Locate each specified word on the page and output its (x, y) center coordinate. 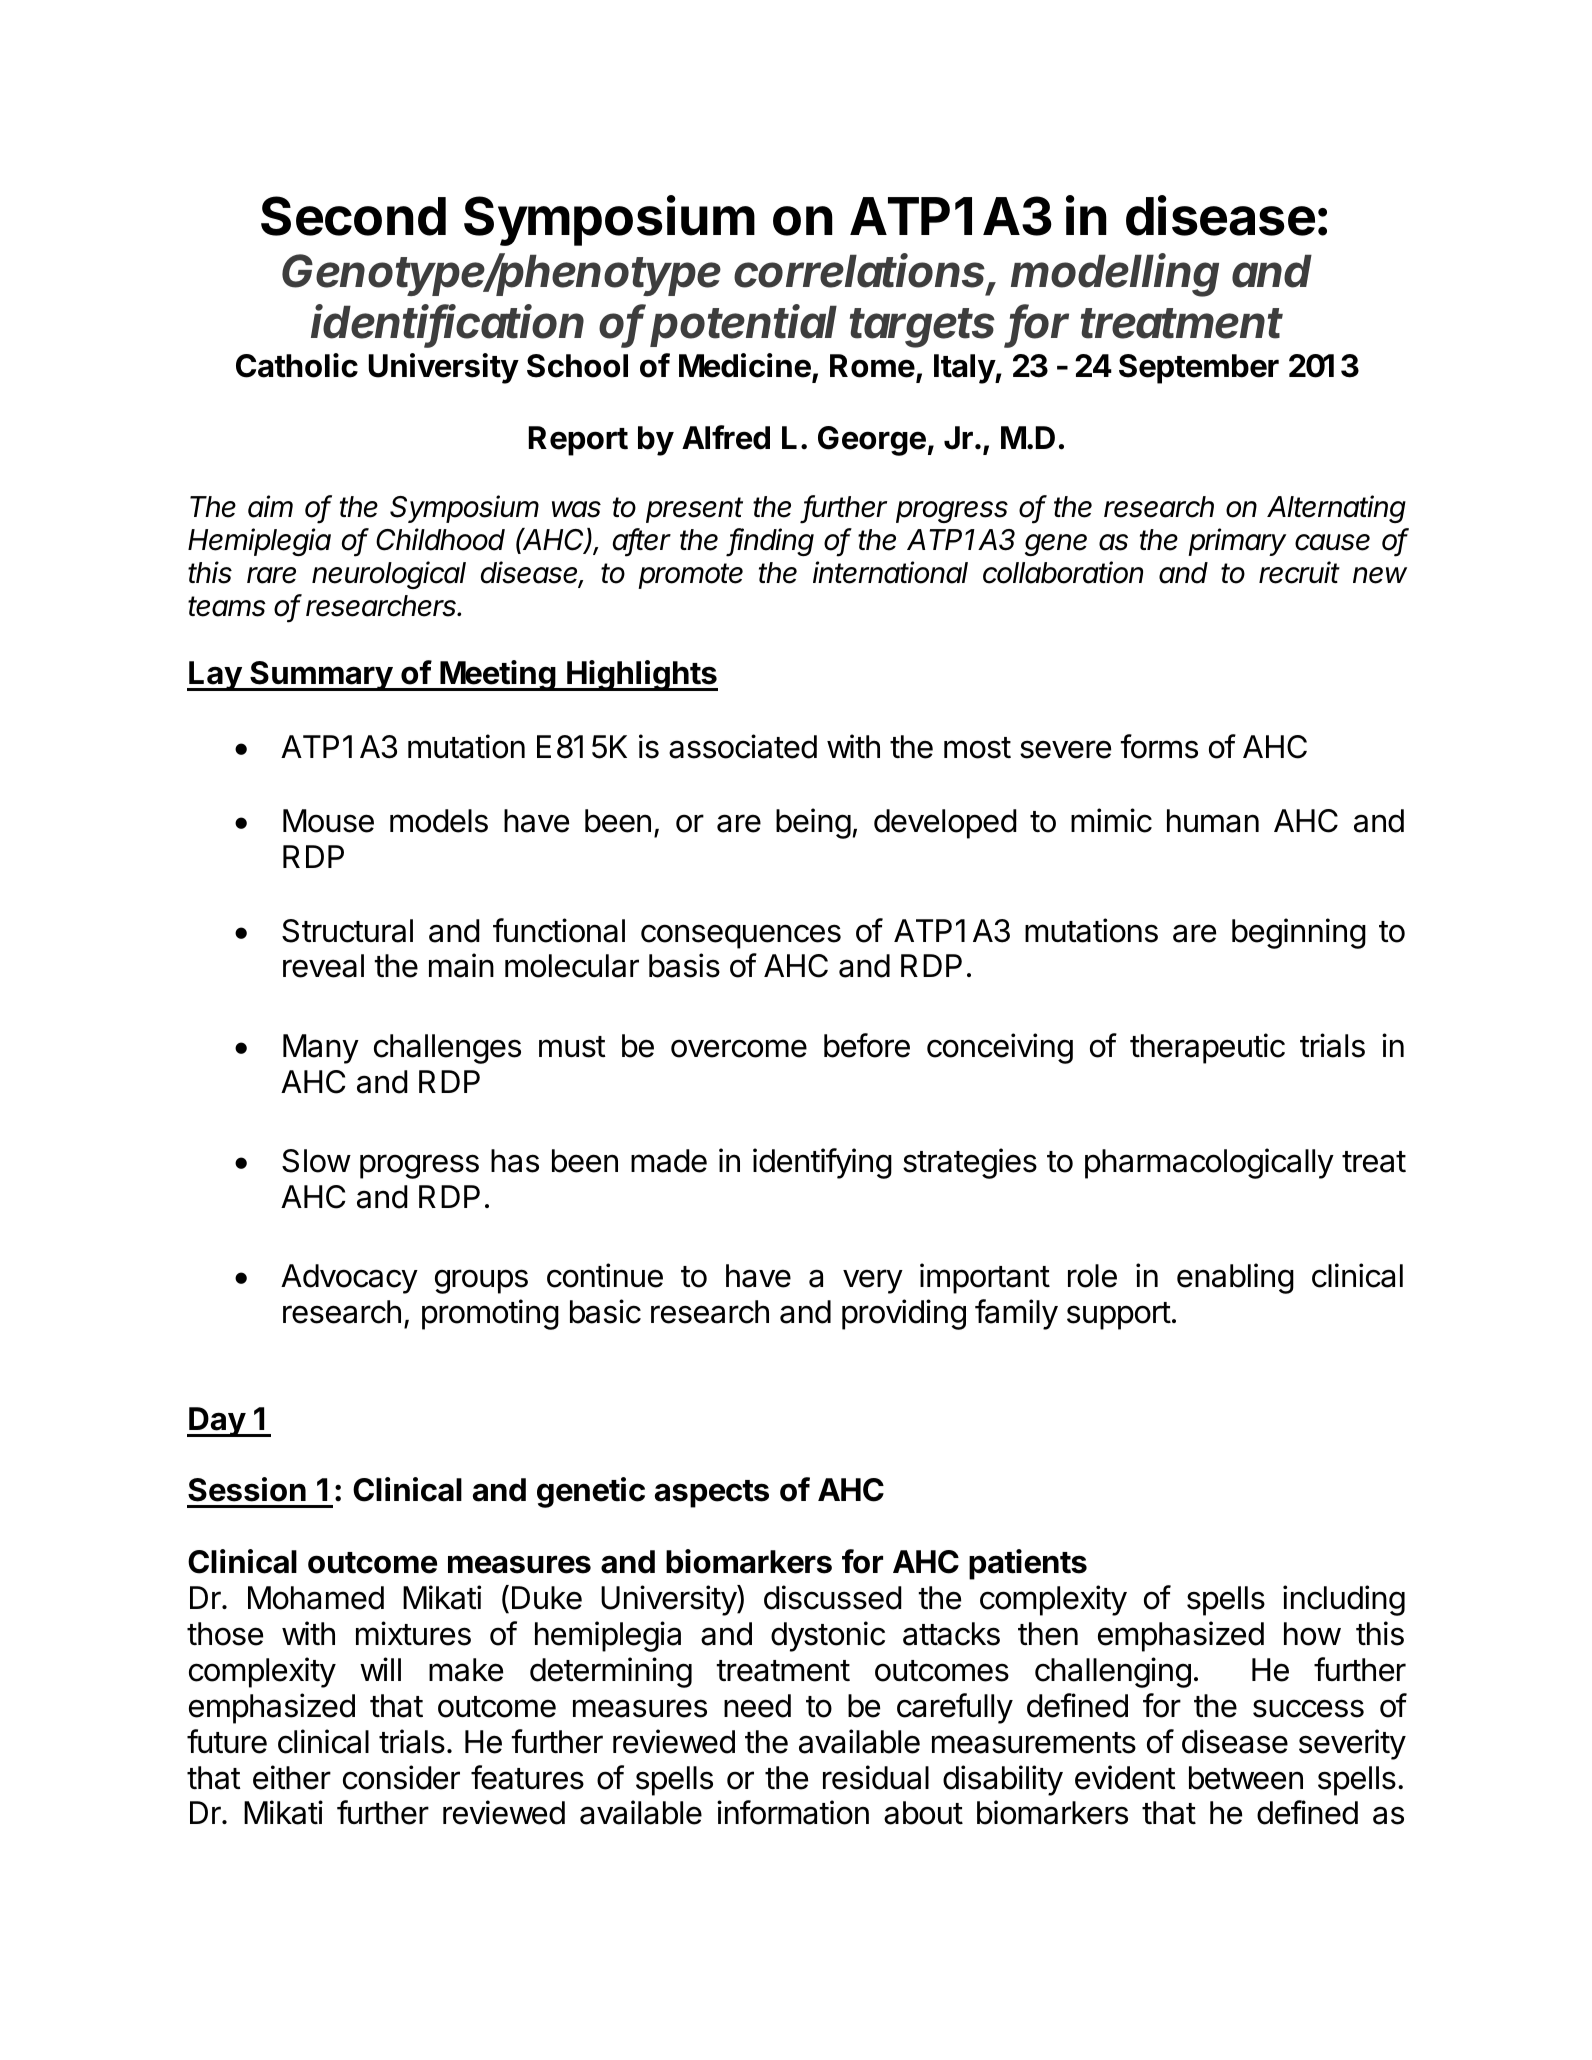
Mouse (328, 821)
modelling (1115, 275)
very (873, 1281)
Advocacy (349, 1279)
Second (353, 216)
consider (401, 1777)
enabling (1235, 1278)
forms (1159, 746)
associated (743, 746)
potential (743, 325)
